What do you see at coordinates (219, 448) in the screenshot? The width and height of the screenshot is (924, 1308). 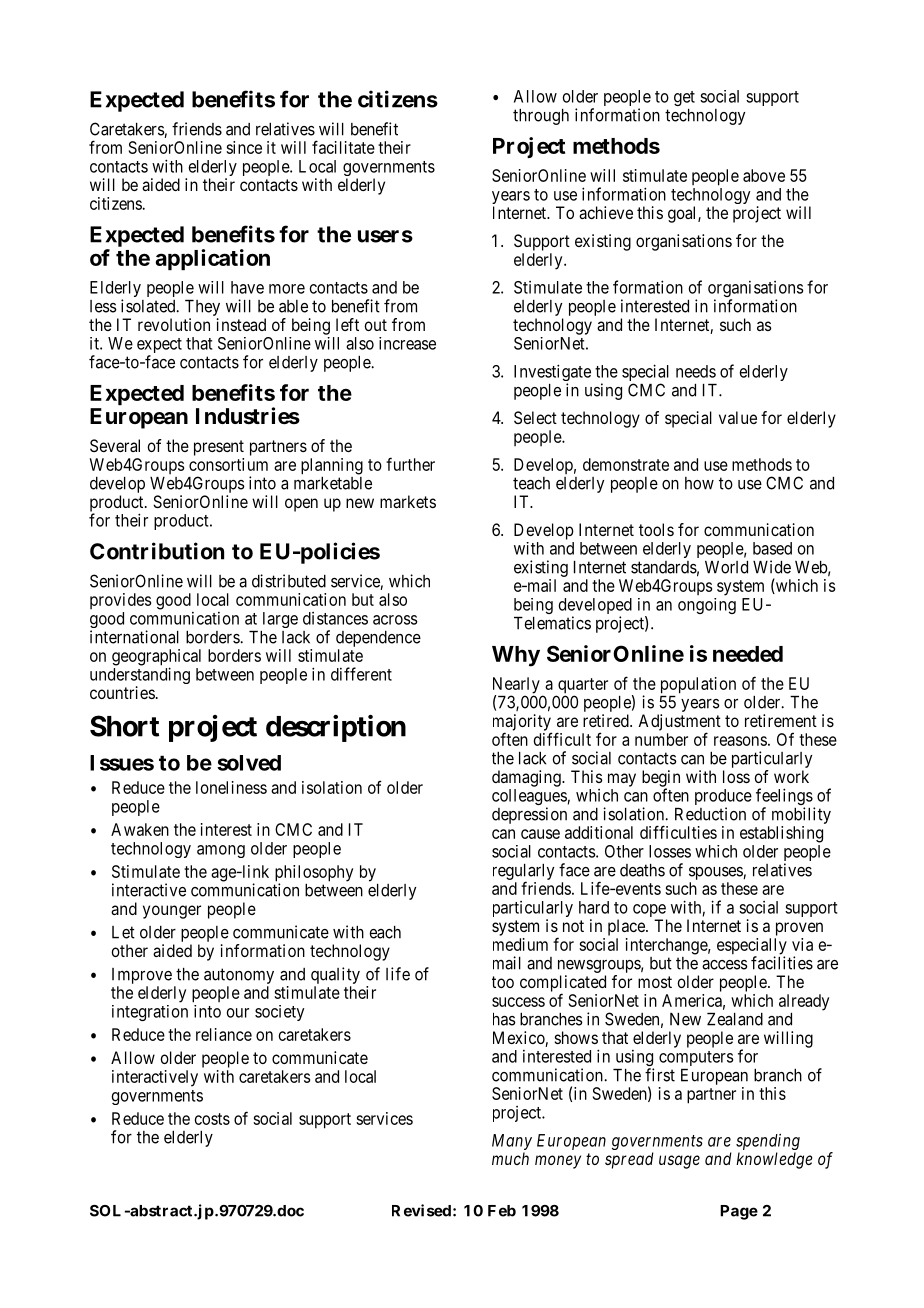 I see `present` at bounding box center [219, 448].
